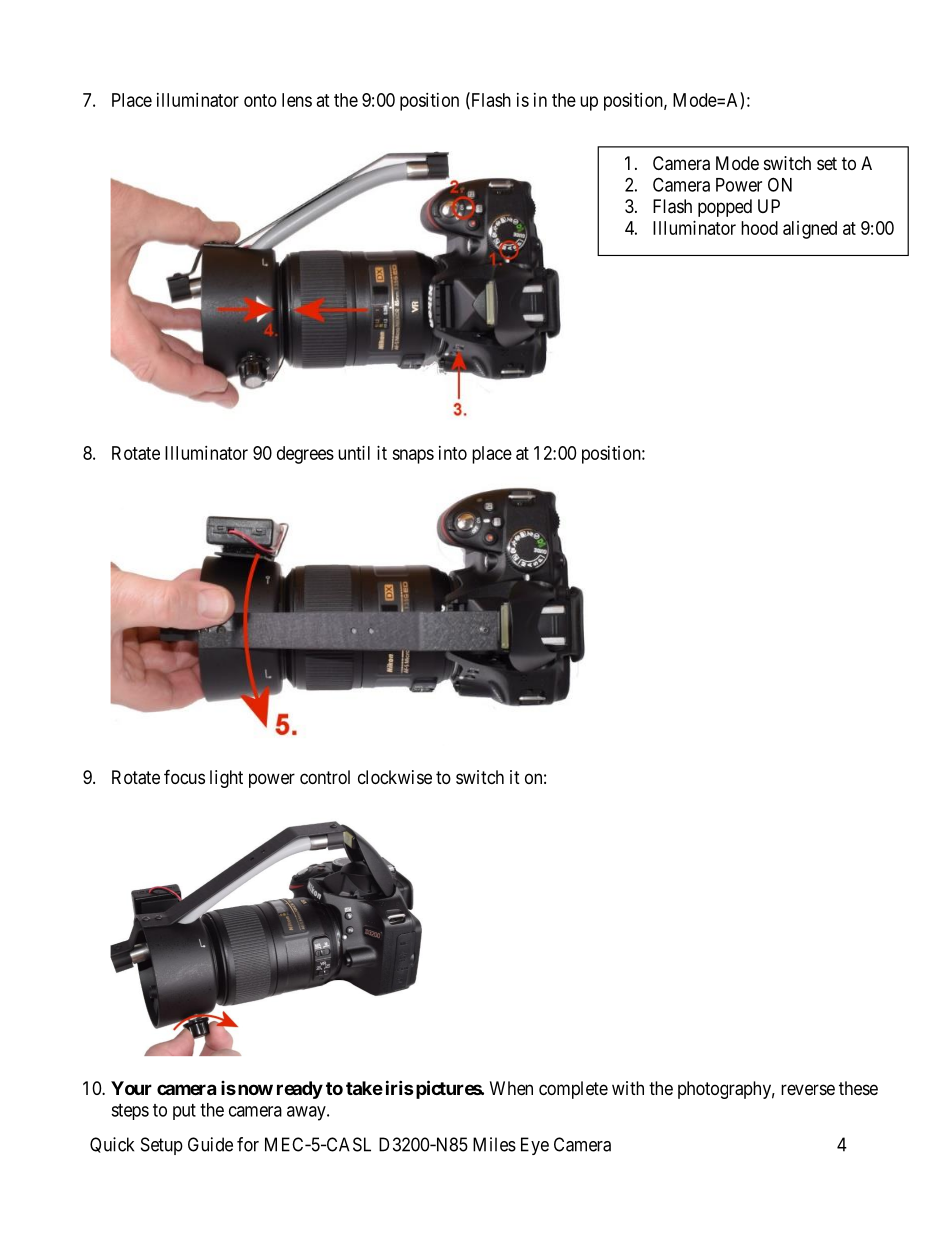 This page has width=952, height=1233. I want to click on popped, so click(725, 208).
